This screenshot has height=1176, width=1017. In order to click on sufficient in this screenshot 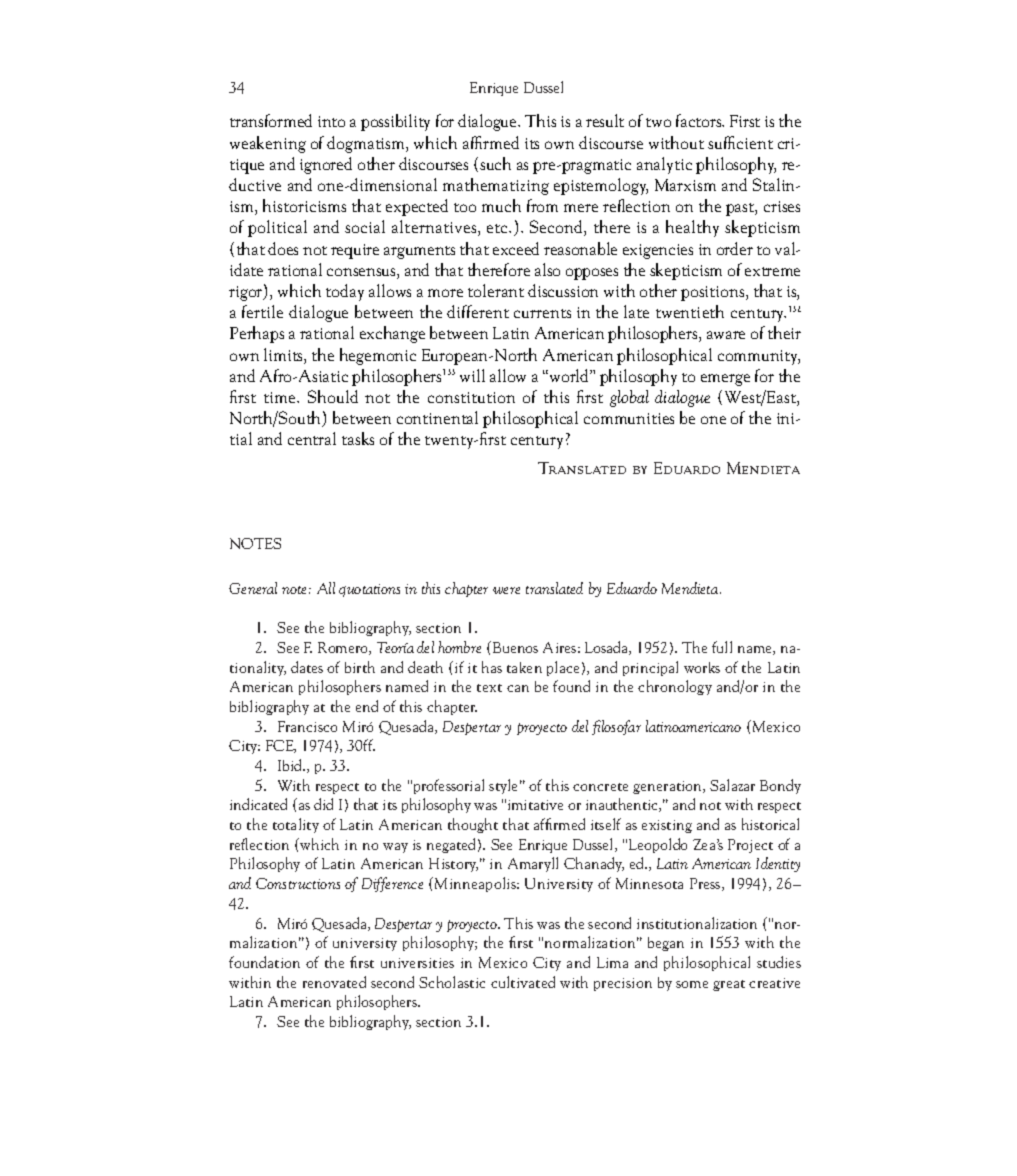, I will do `click(740, 142)`.
